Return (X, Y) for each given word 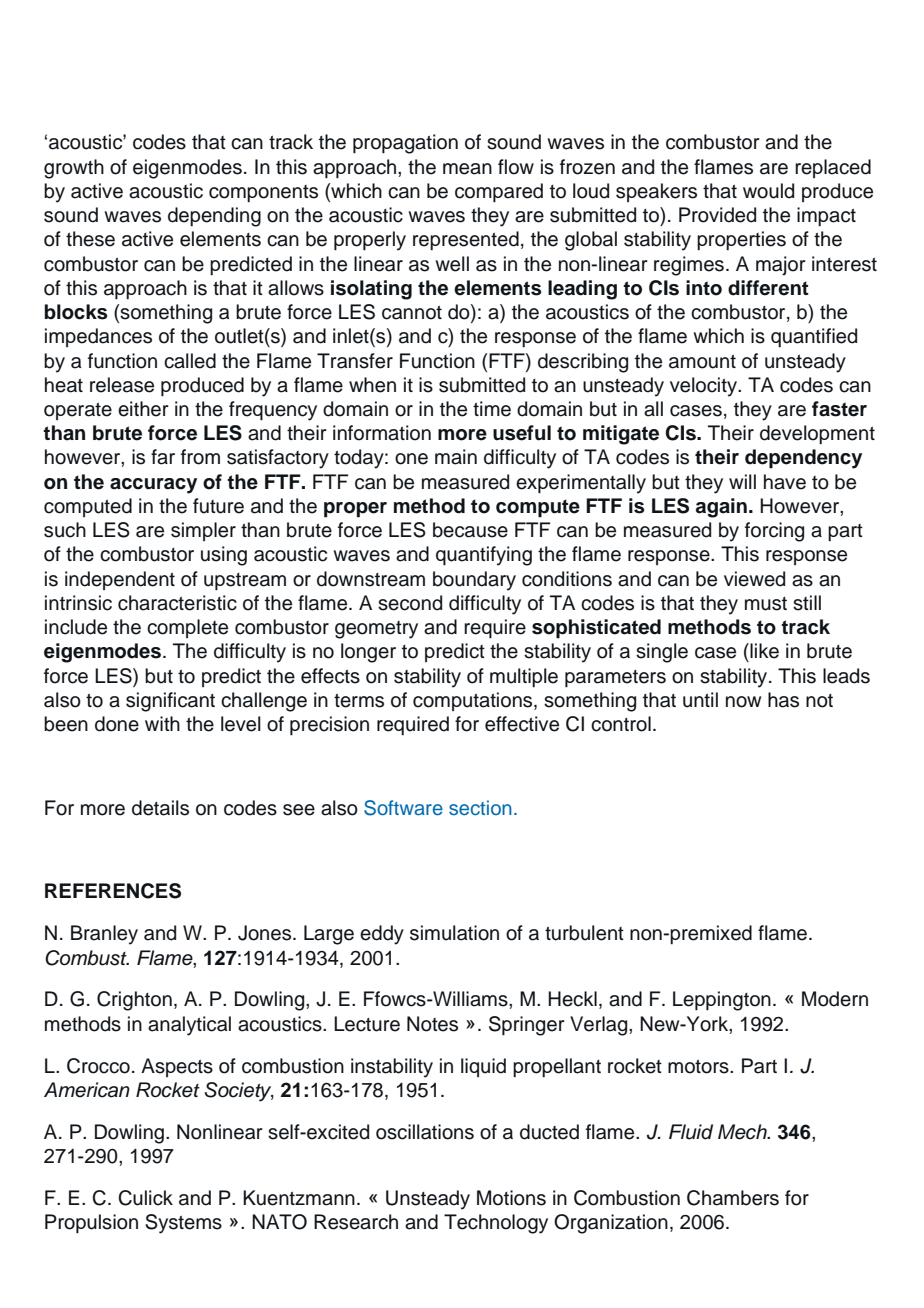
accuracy (153, 486)
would (768, 191)
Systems (183, 1224)
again (721, 508)
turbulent (584, 933)
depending (214, 217)
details (160, 808)
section (480, 808)
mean (467, 169)
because (470, 530)
